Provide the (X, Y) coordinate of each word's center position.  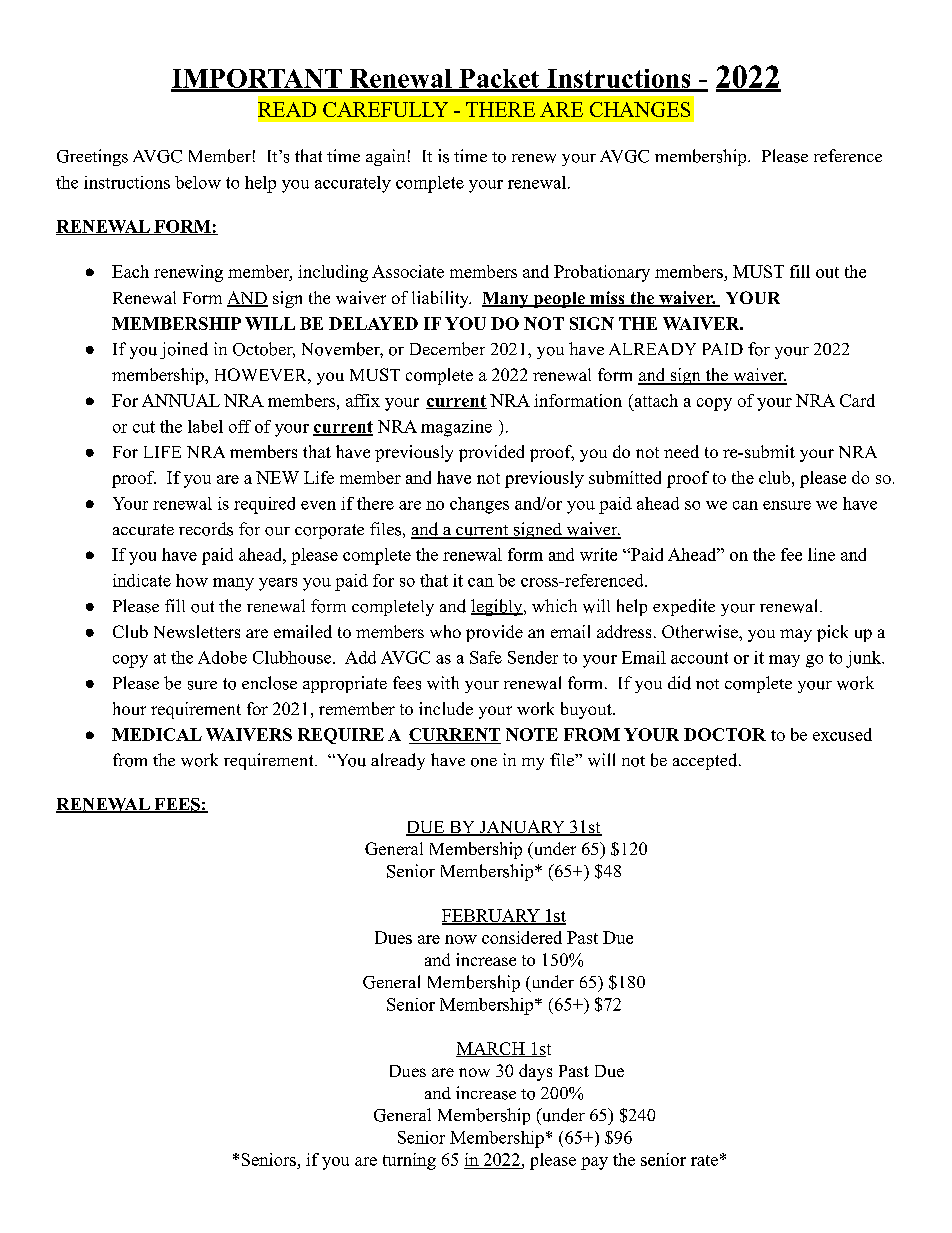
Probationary (602, 273)
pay (594, 1163)
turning (409, 1161)
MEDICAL (157, 734)
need (681, 451)
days (535, 1072)
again (385, 157)
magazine (456, 428)
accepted (705, 761)
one (484, 762)
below (198, 182)
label (205, 426)
